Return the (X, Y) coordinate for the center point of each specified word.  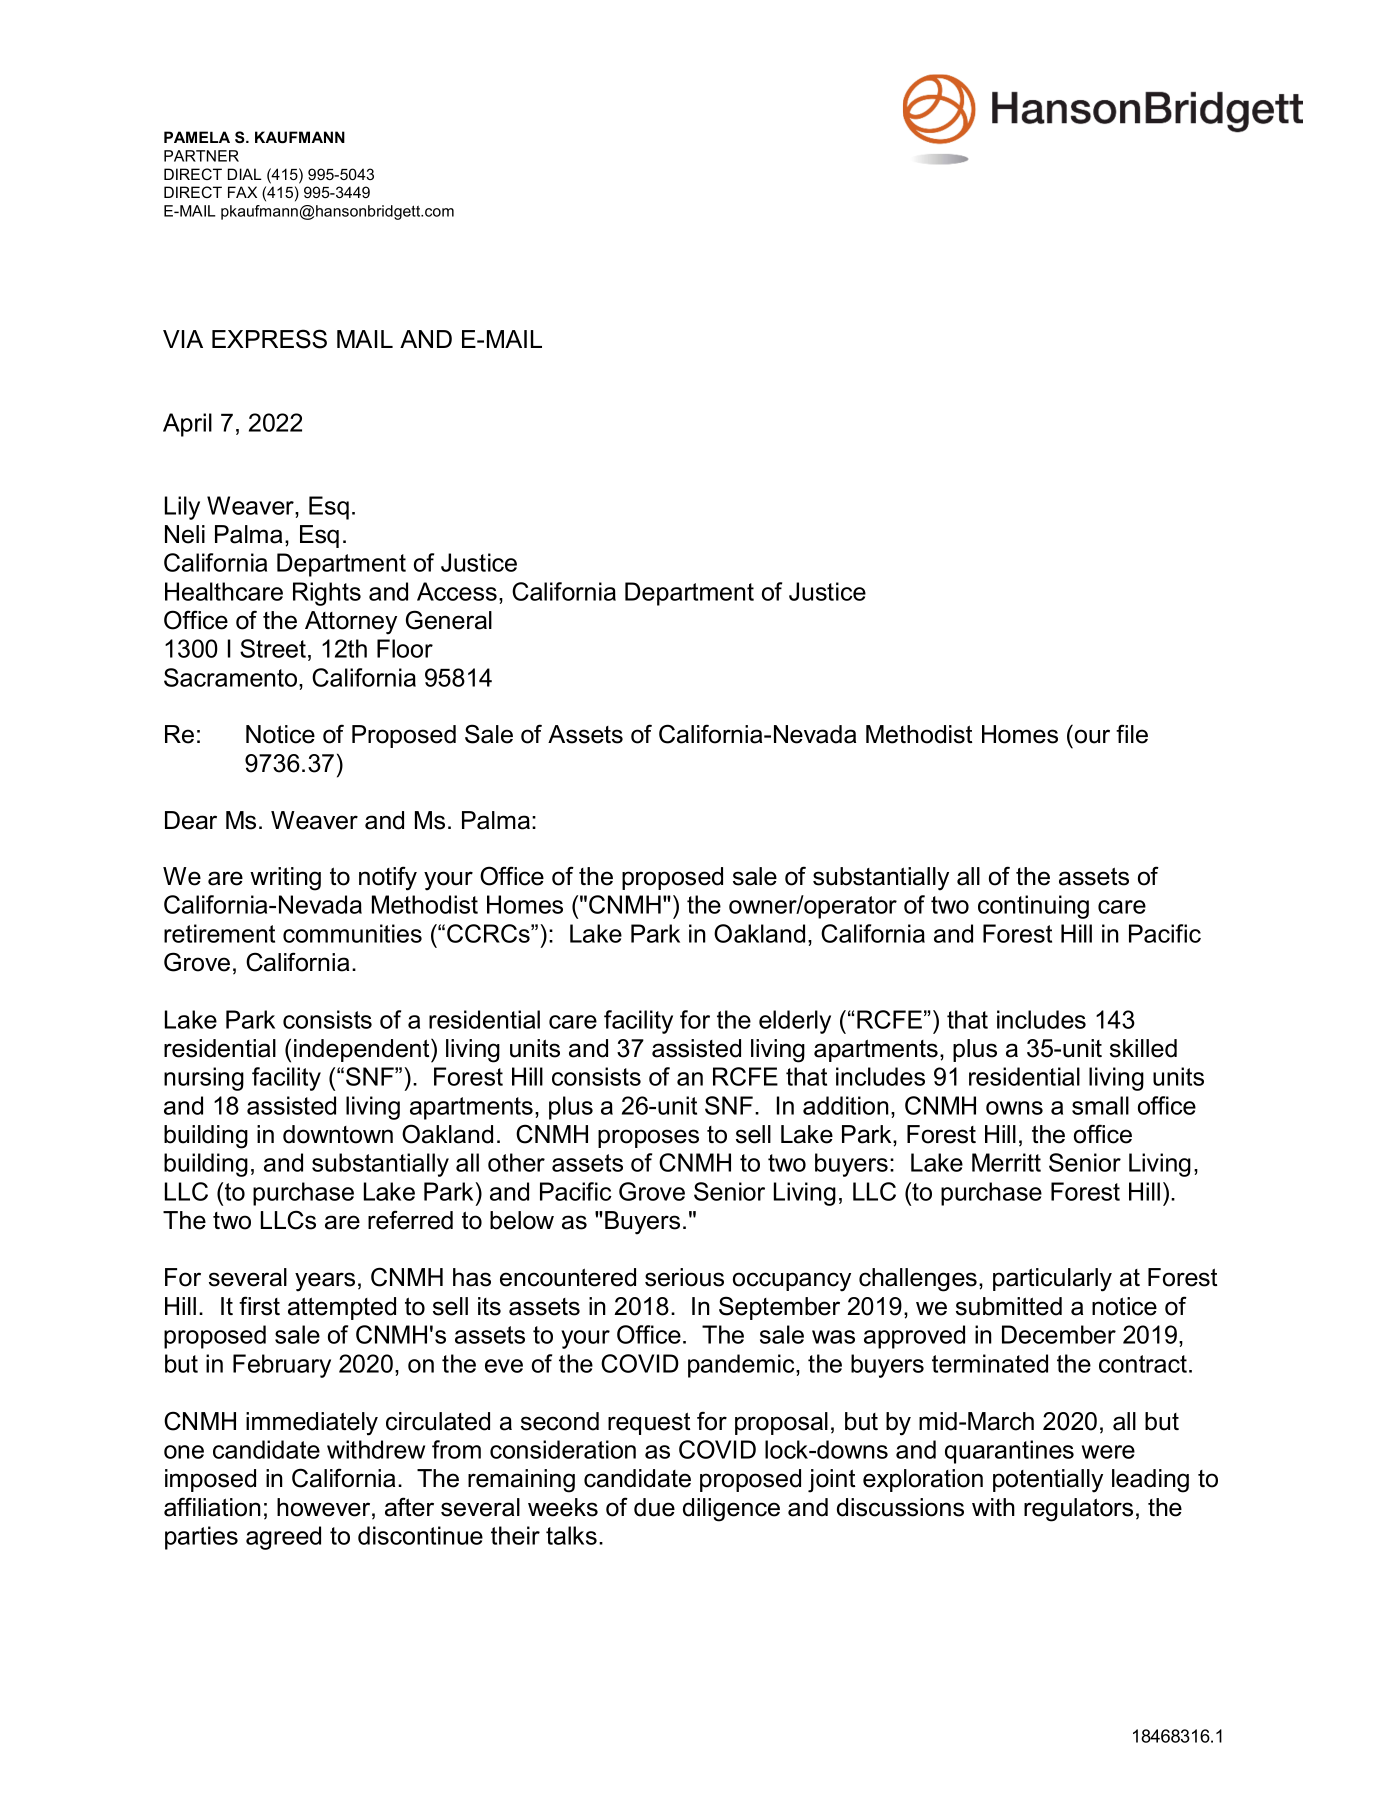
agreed (283, 1538)
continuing (1033, 907)
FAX (242, 192)
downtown (338, 1134)
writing (285, 879)
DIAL (245, 174)
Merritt (1006, 1162)
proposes (648, 1138)
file (1132, 734)
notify (388, 878)
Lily (182, 508)
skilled (1143, 1048)
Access (457, 591)
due (654, 1507)
